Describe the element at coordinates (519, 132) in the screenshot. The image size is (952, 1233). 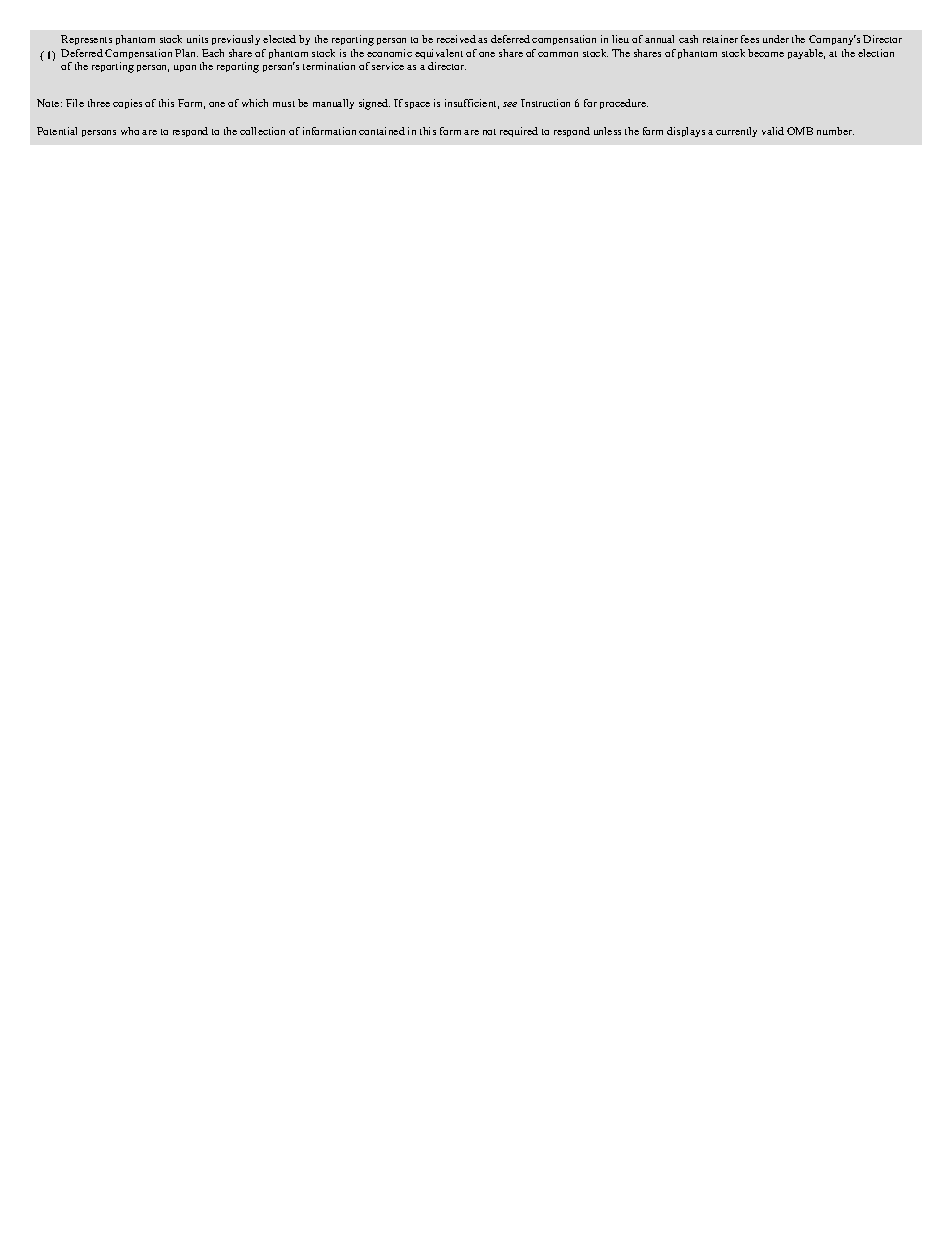
I see `required` at that location.
